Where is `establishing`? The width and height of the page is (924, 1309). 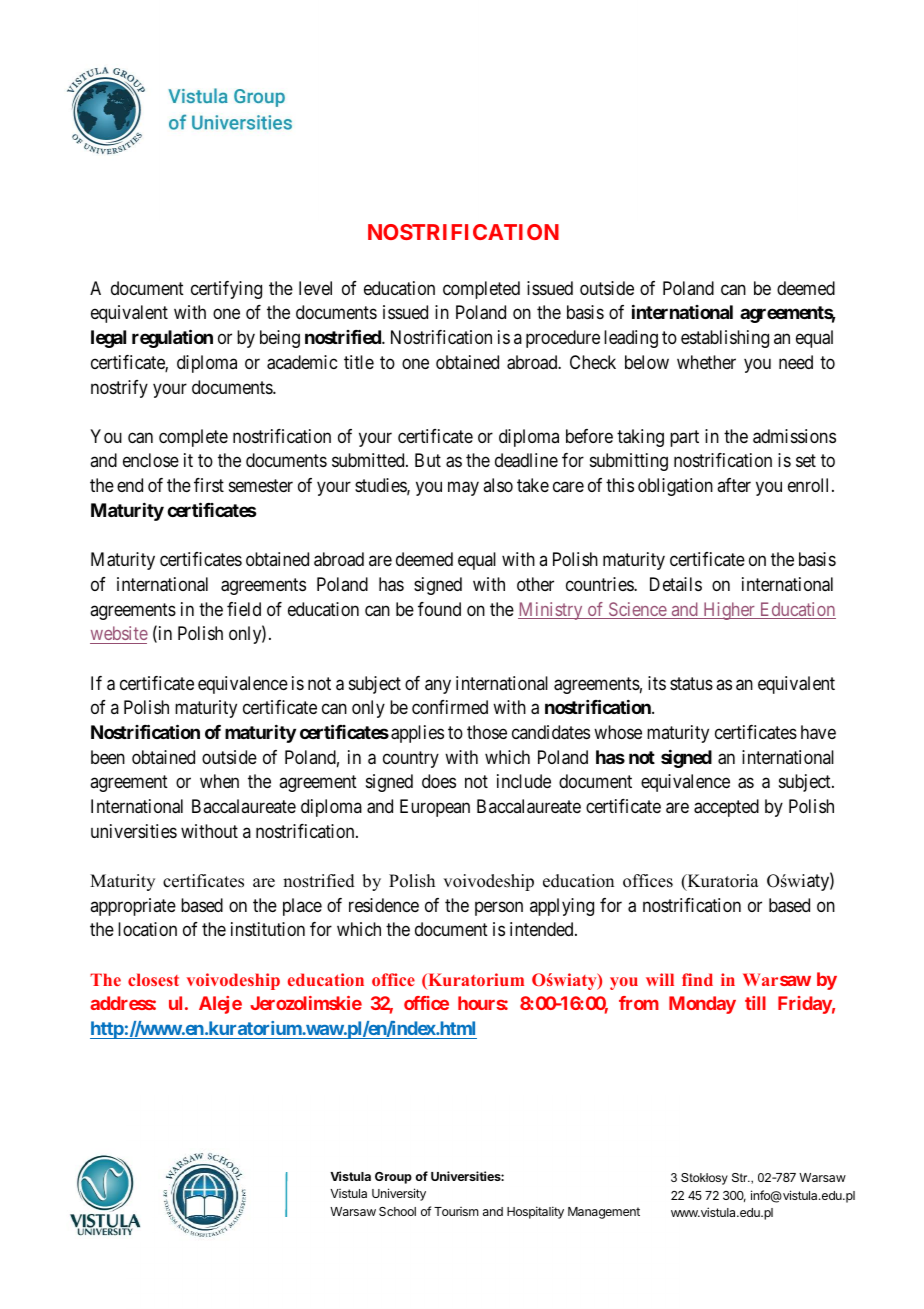 establishing is located at coordinates (725, 339).
